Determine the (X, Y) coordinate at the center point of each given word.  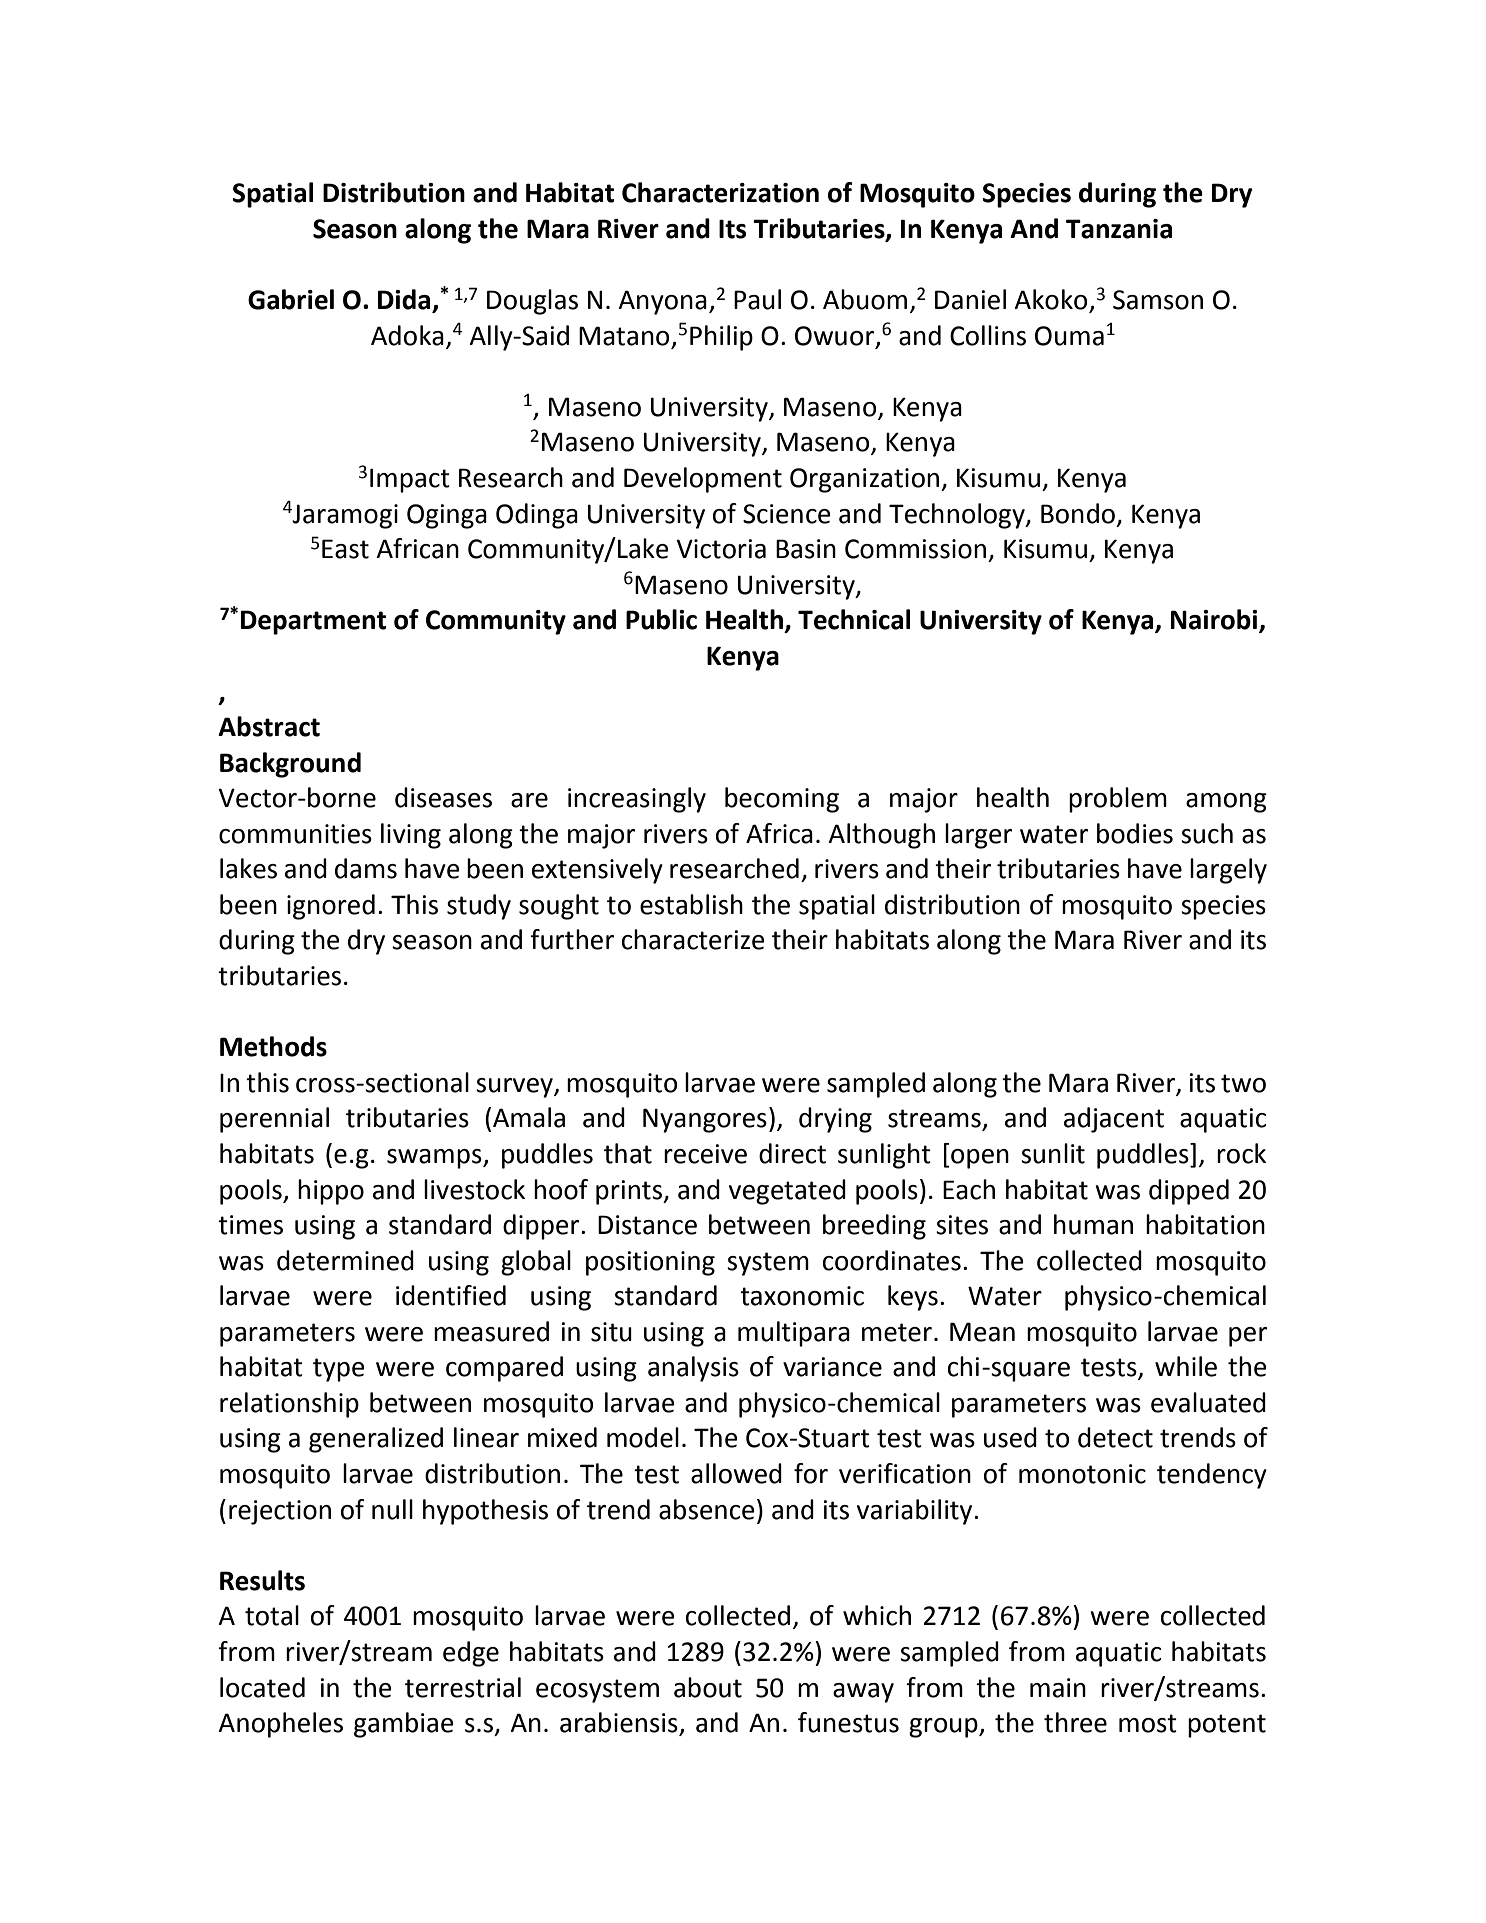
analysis (693, 1369)
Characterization (720, 192)
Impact (410, 480)
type (339, 1370)
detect (1115, 1437)
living (411, 836)
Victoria (721, 549)
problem (1118, 800)
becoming (782, 800)
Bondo (1078, 513)
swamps (435, 1159)
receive (705, 1154)
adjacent (1114, 1120)
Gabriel (291, 299)
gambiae (404, 1725)
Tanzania (1119, 229)
